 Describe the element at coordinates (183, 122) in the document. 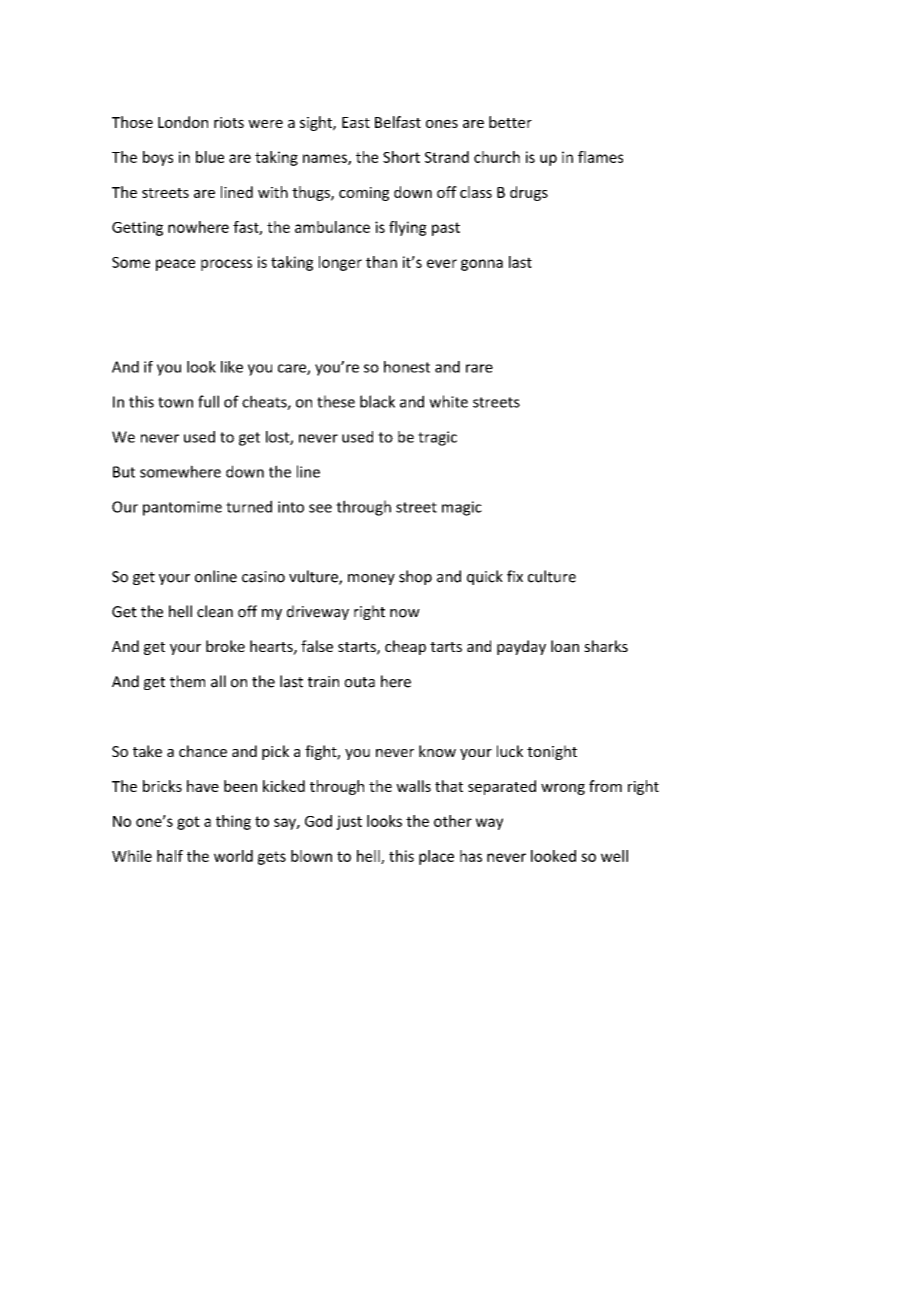

I see `London` at that location.
